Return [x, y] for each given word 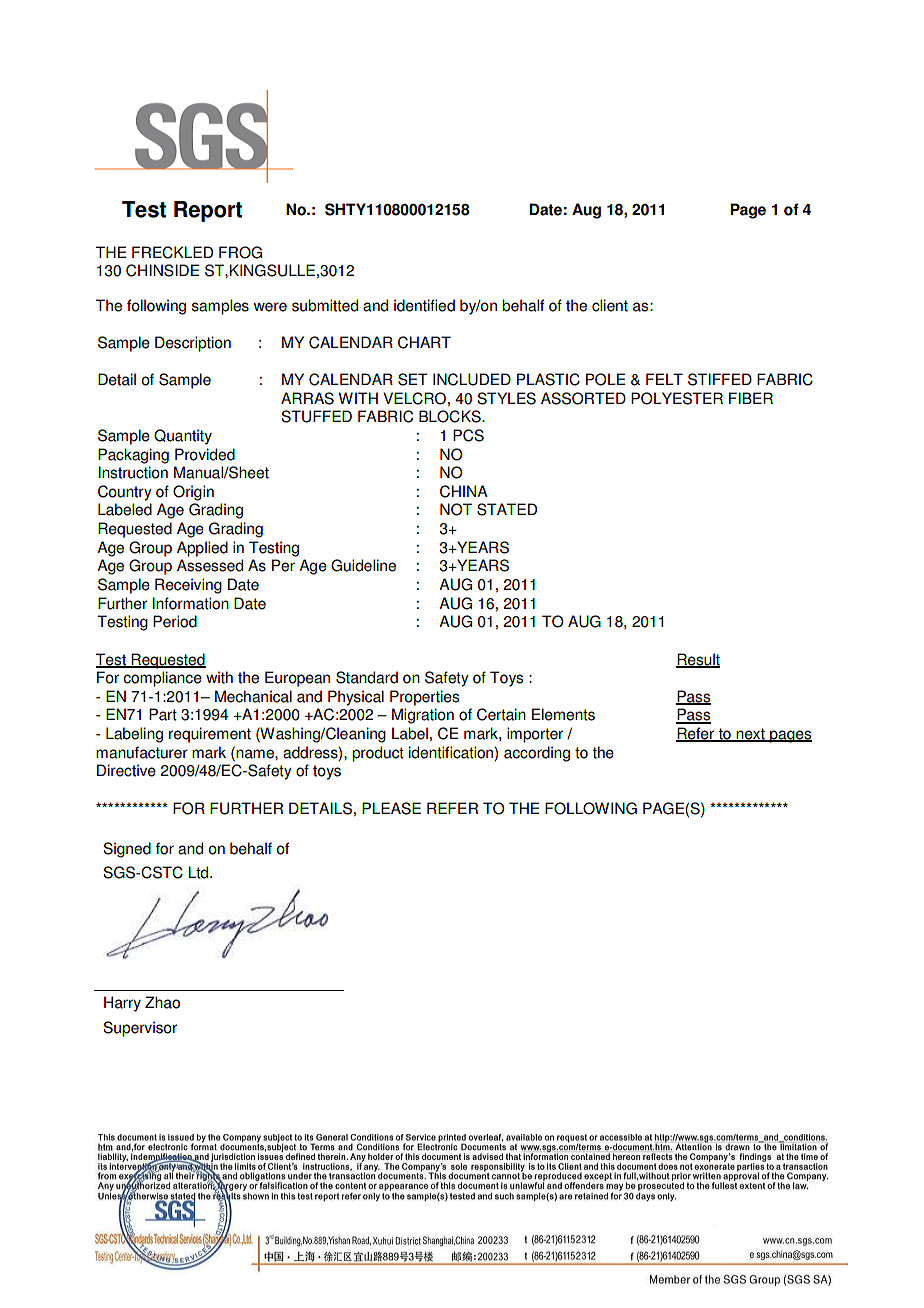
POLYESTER [677, 398]
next [750, 735]
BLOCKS [451, 416]
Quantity [183, 437]
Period [175, 621]
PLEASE [391, 808]
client [610, 305]
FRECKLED [172, 252]
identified [424, 305]
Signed [127, 850]
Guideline [363, 565]
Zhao [162, 1002]
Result [698, 660]
